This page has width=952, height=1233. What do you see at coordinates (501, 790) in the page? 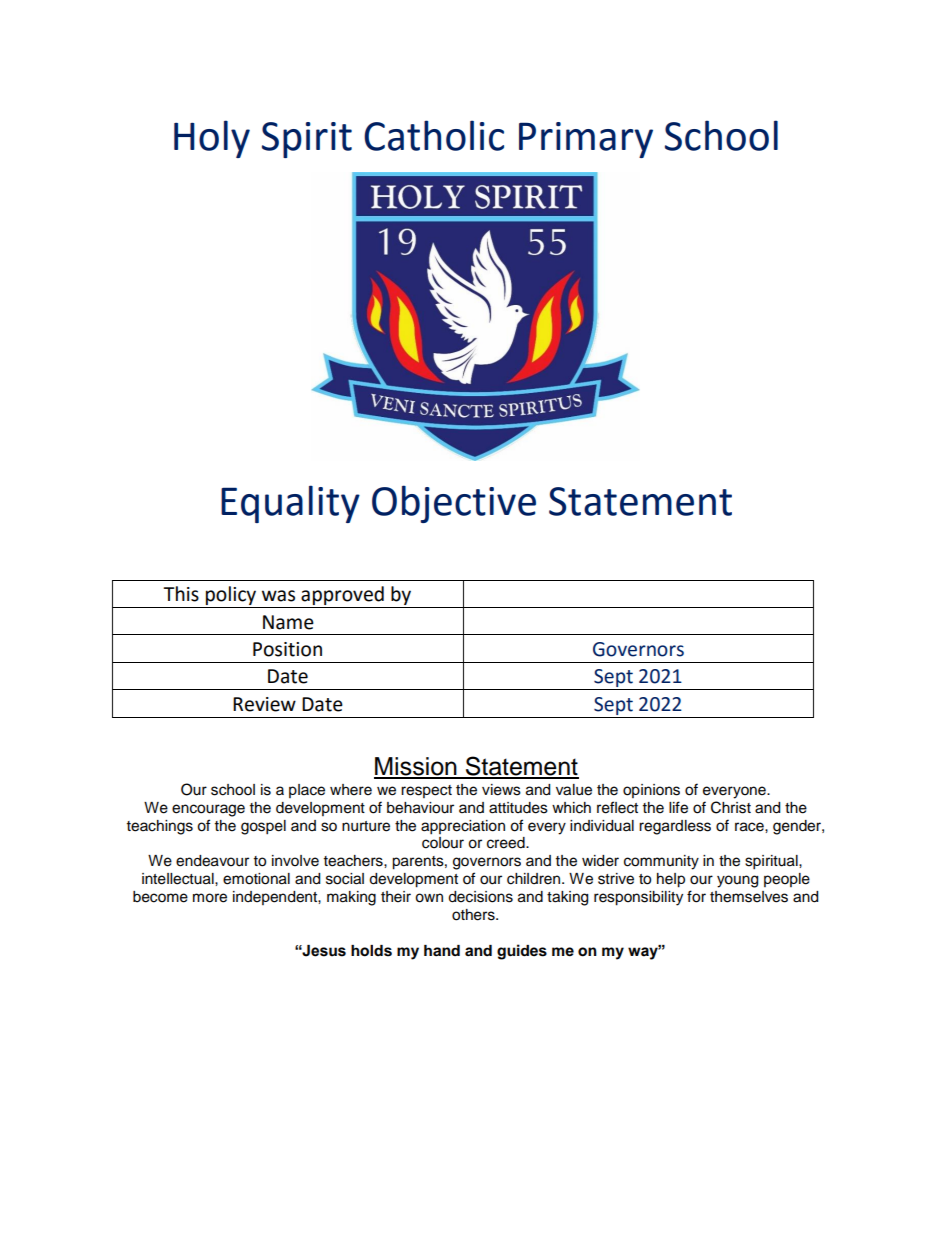
I see `views` at bounding box center [501, 790].
